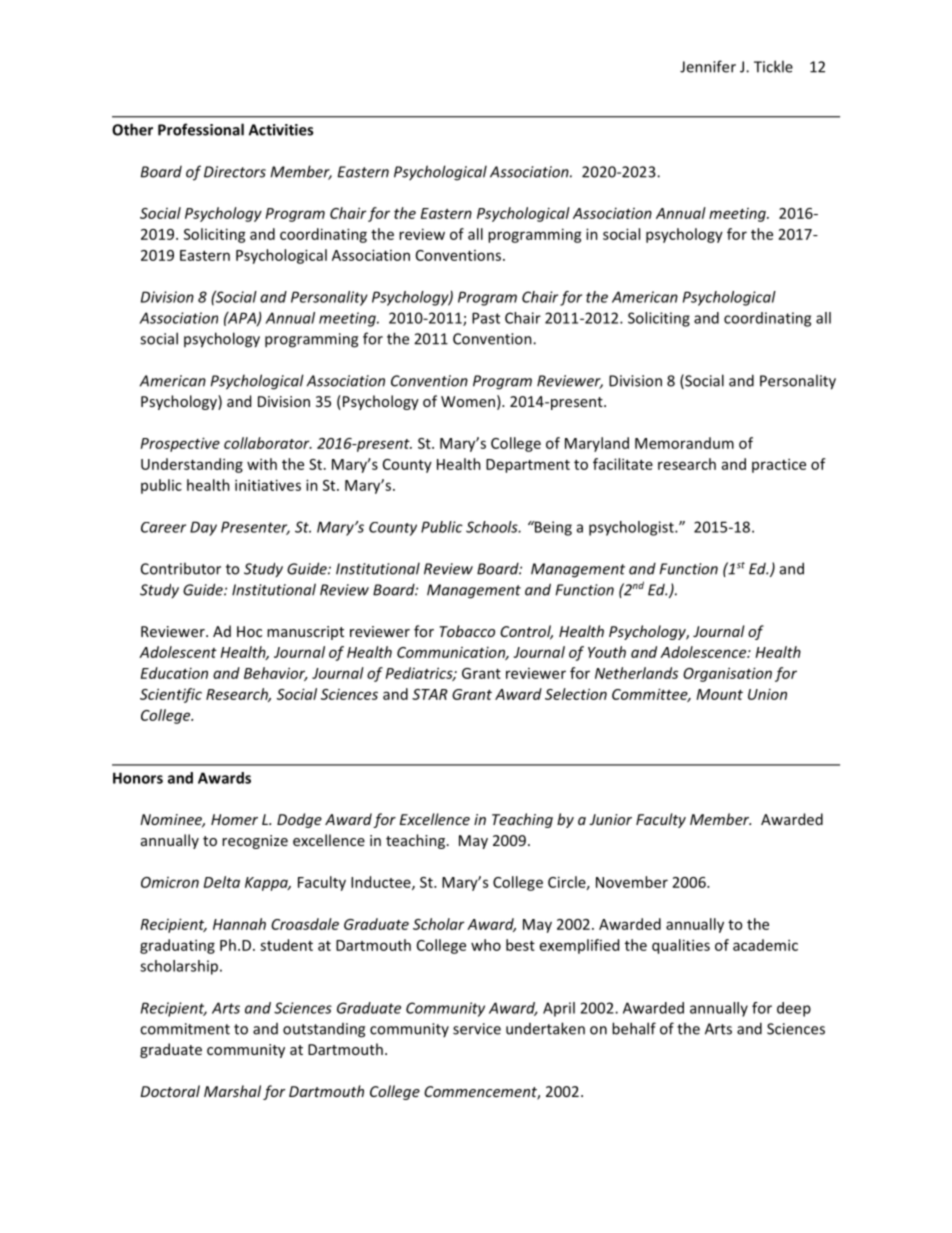 The image size is (952, 1233). What do you see at coordinates (634, 1028) in the document?
I see `behalf` at bounding box center [634, 1028].
